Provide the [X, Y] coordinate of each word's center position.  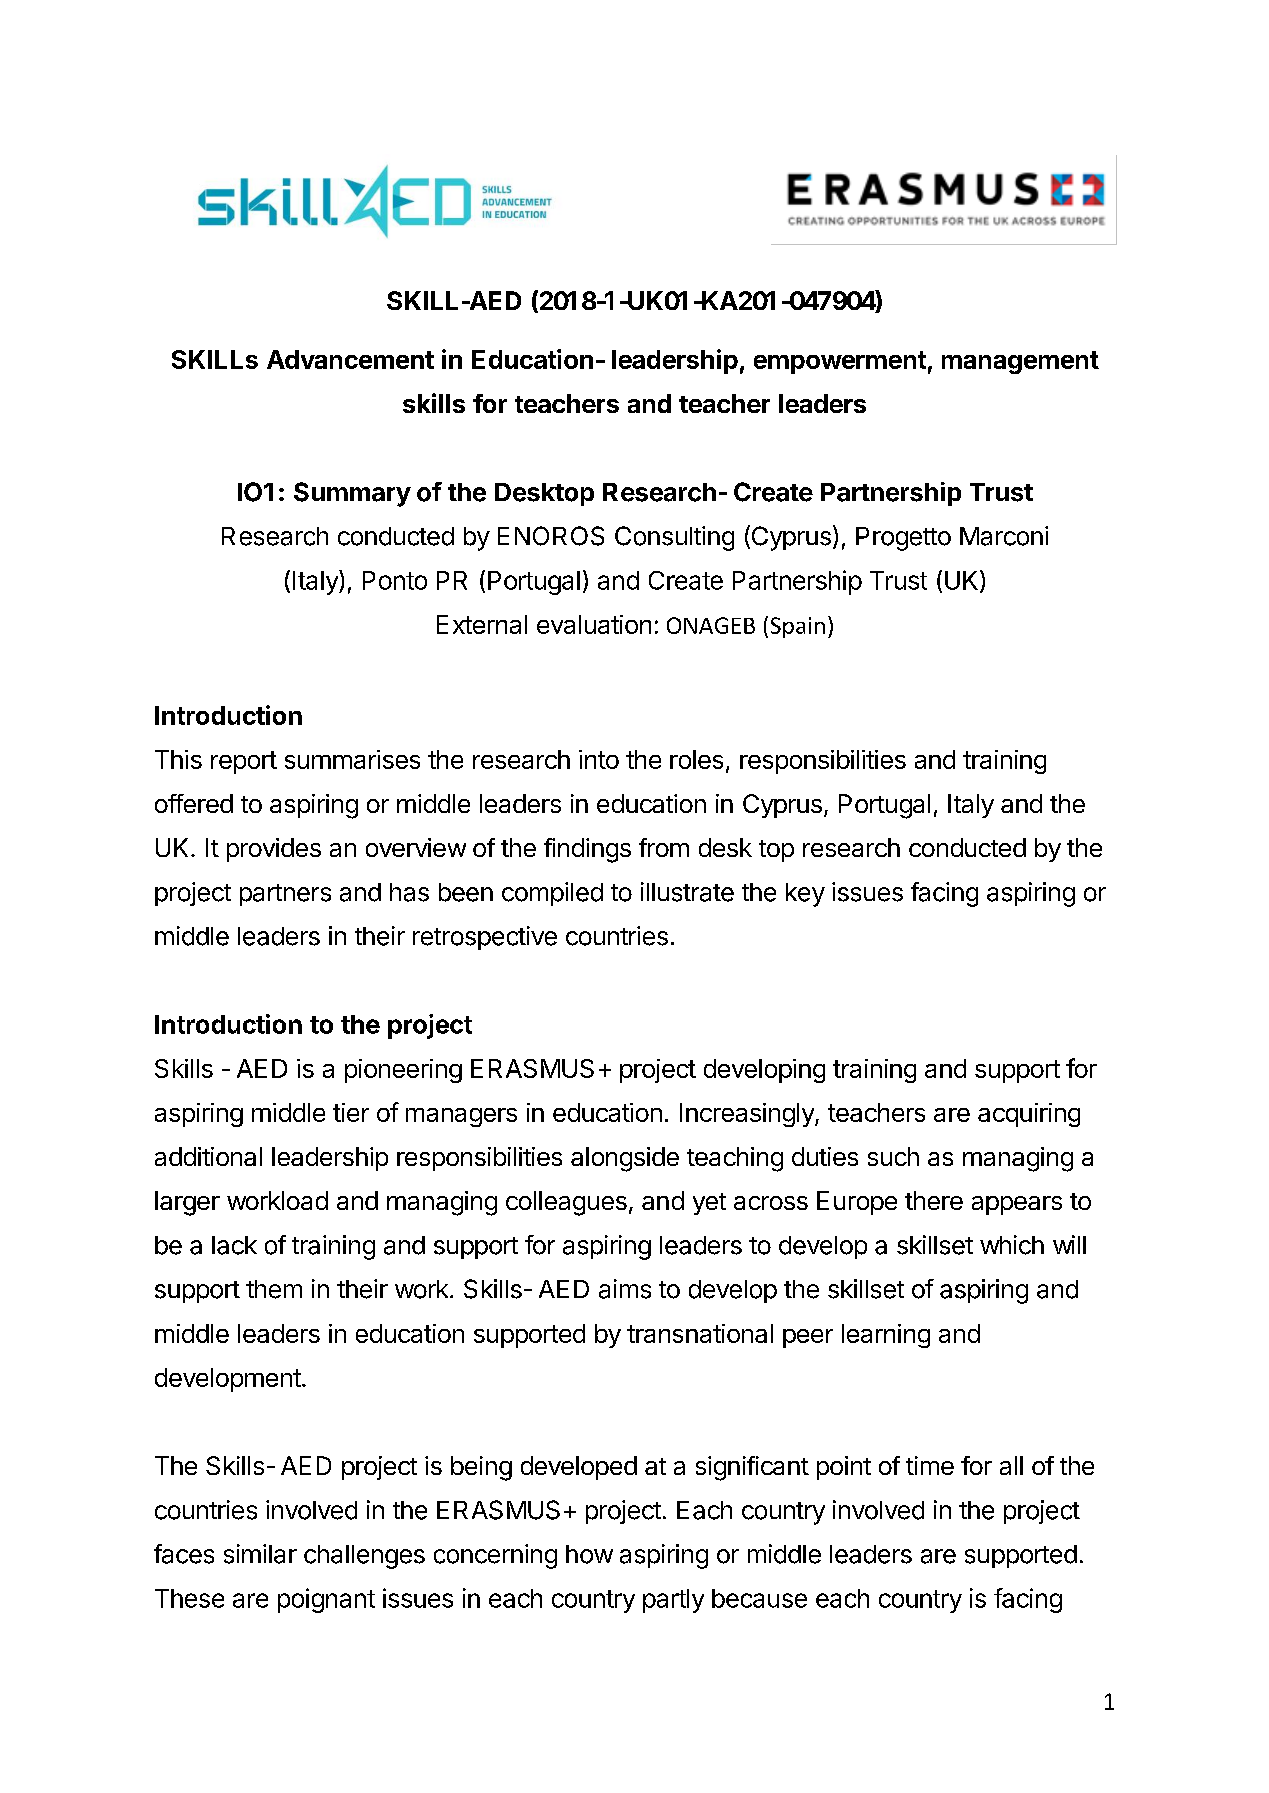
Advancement [350, 359]
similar [260, 1554]
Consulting [674, 538]
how [589, 1554]
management [1020, 362]
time [930, 1465]
